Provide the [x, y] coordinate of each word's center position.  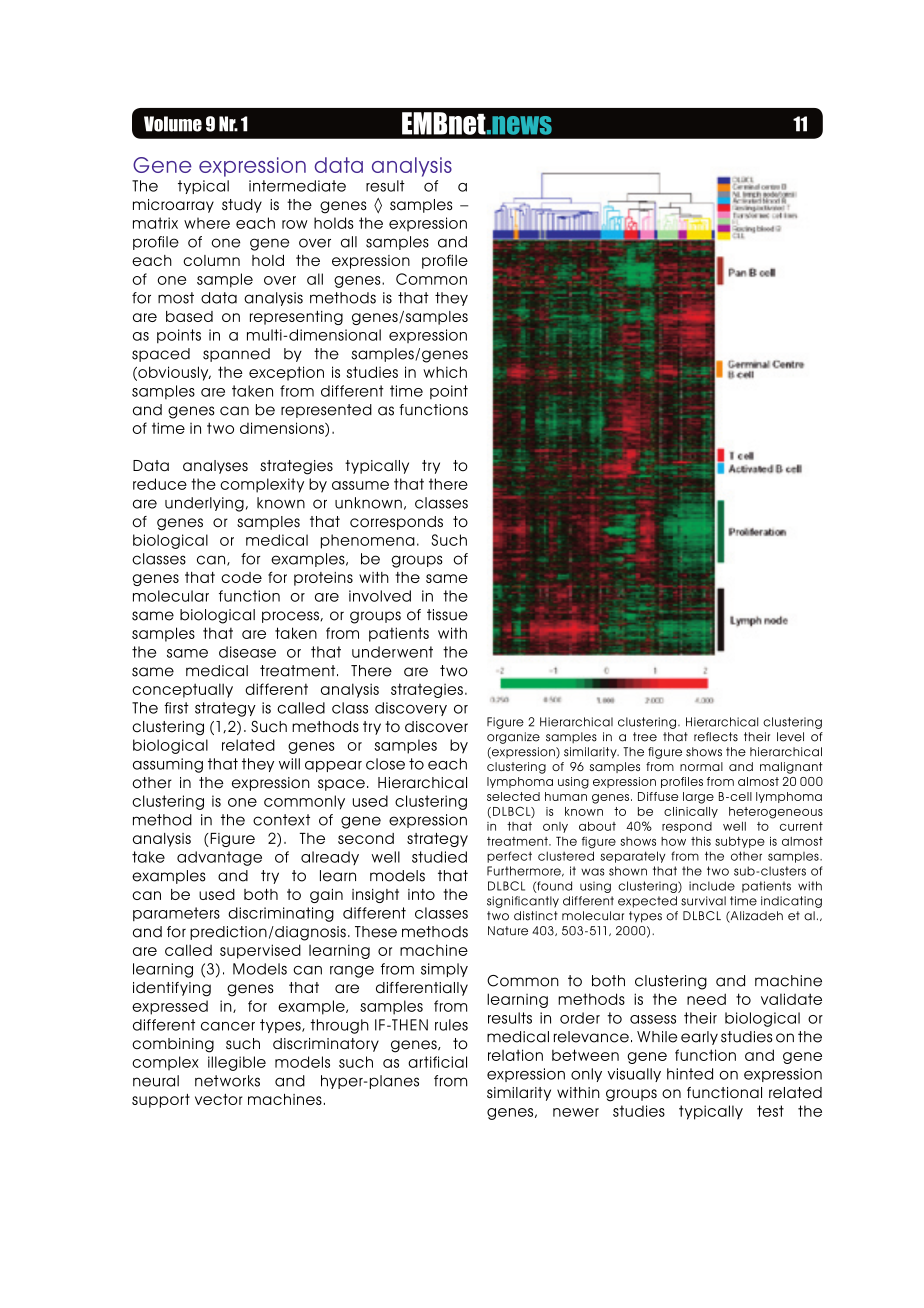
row [295, 224]
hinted [690, 1074]
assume [360, 485]
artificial [437, 1062]
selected [513, 796]
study [242, 206]
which [445, 372]
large [698, 798]
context [281, 820]
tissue [447, 615]
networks [227, 1081]
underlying [204, 504]
